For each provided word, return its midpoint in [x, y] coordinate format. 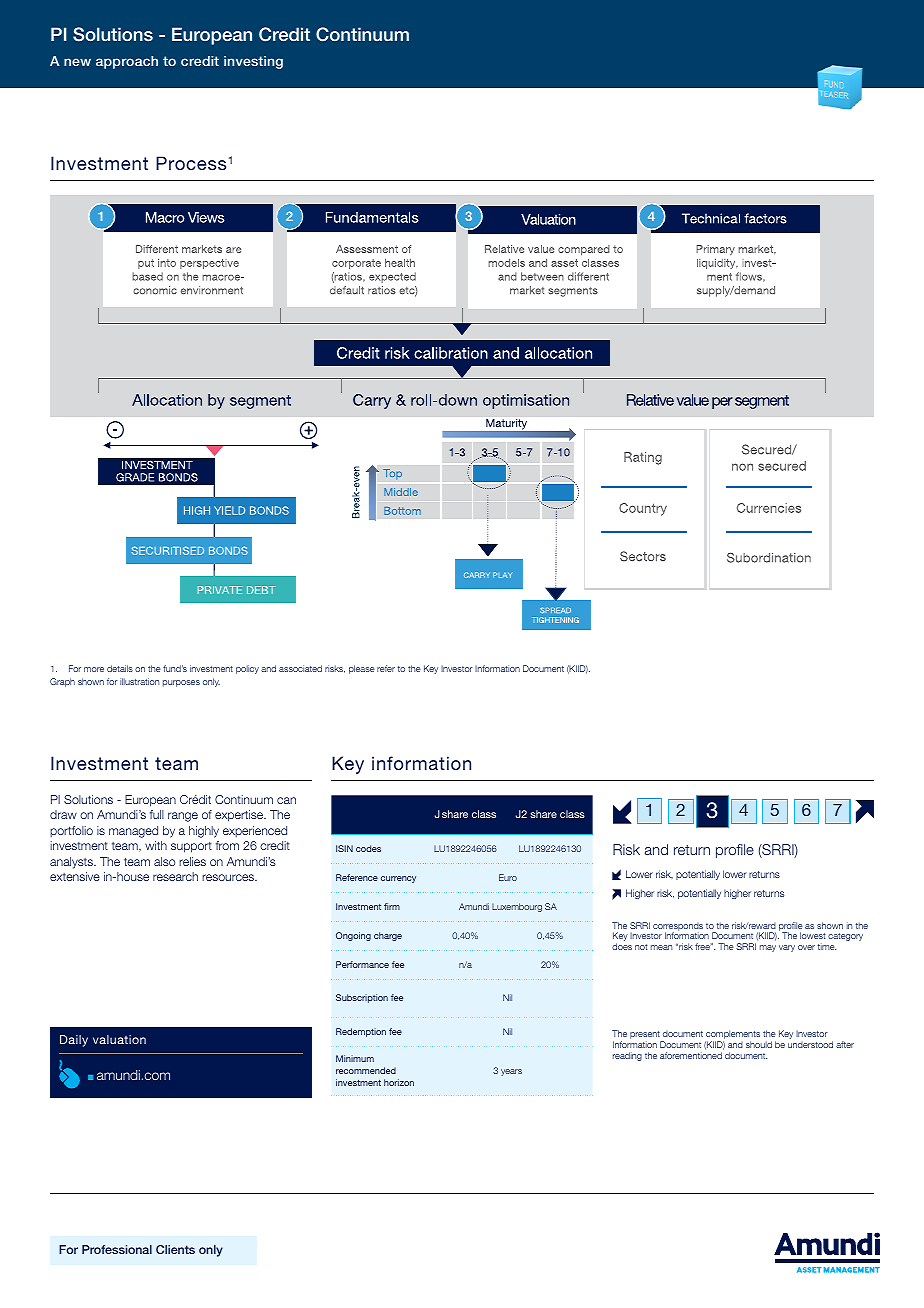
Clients [175, 1249]
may [768, 948]
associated [300, 668]
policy [247, 669]
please [362, 669]
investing [253, 62]
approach [127, 62]
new [77, 62]
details [120, 668]
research [175, 876]
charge [388, 936]
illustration [139, 681]
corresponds [678, 928]
